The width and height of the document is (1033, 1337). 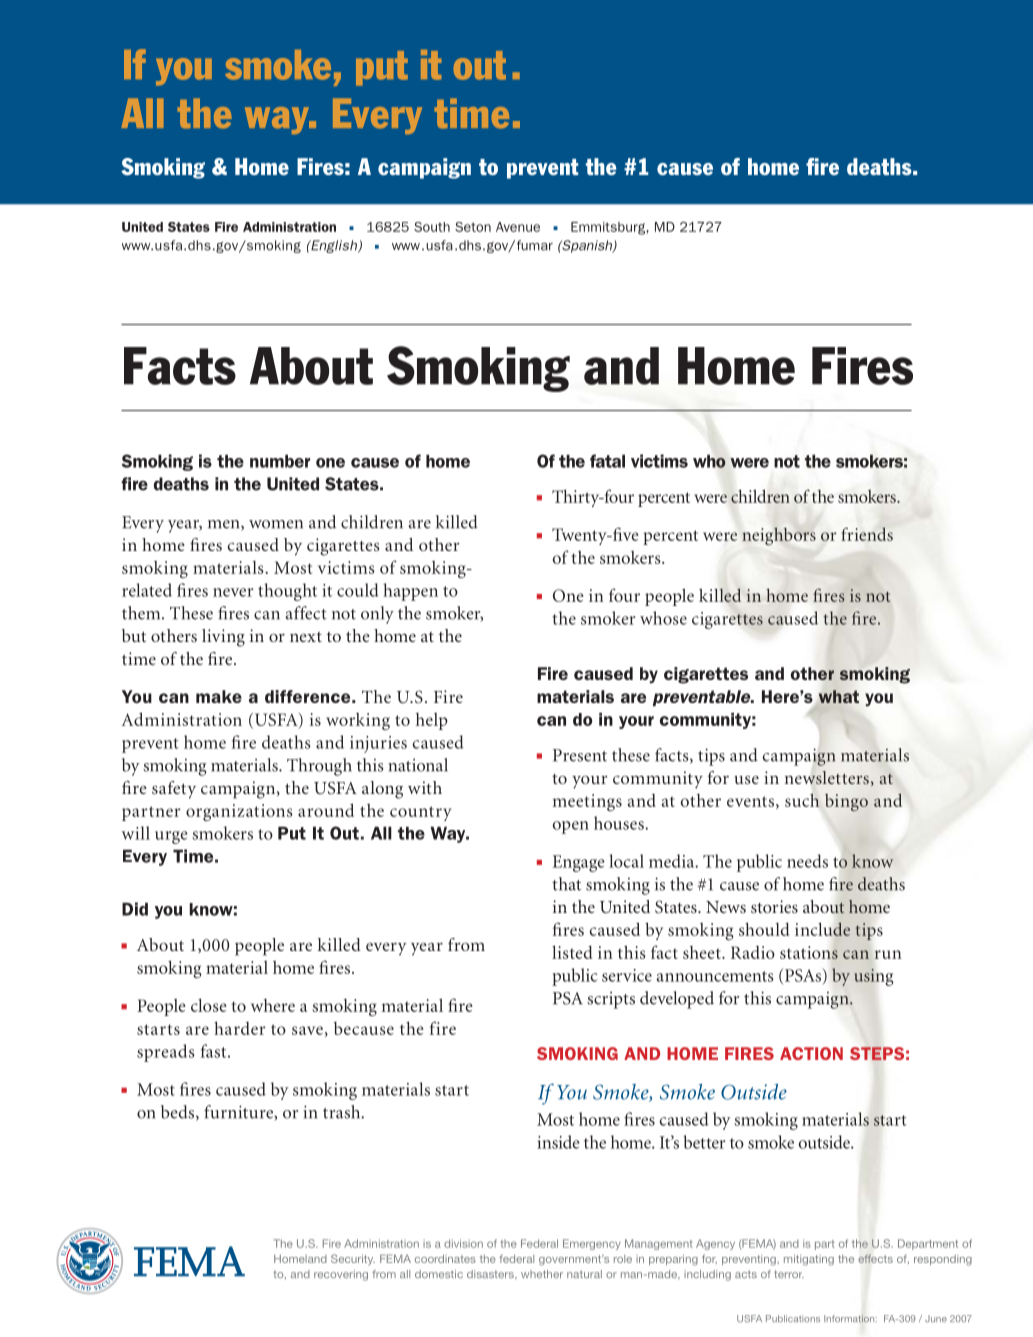 What do you see at coordinates (473, 227) in the document?
I see `Seton` at bounding box center [473, 227].
